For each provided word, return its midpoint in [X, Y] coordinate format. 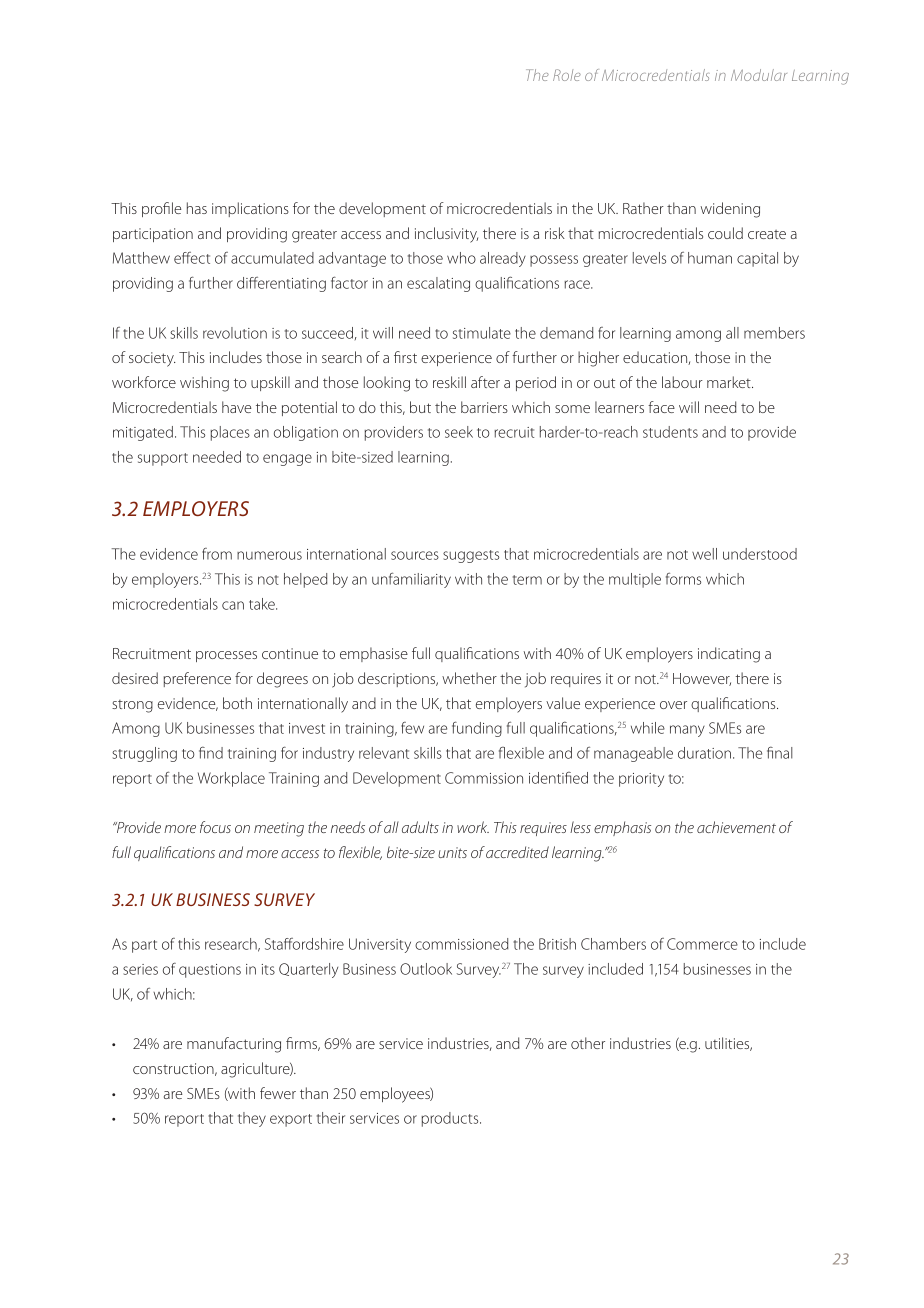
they [252, 1119]
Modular [759, 75]
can [233, 605]
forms [683, 578]
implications [250, 209]
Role [567, 75]
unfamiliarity [411, 580]
